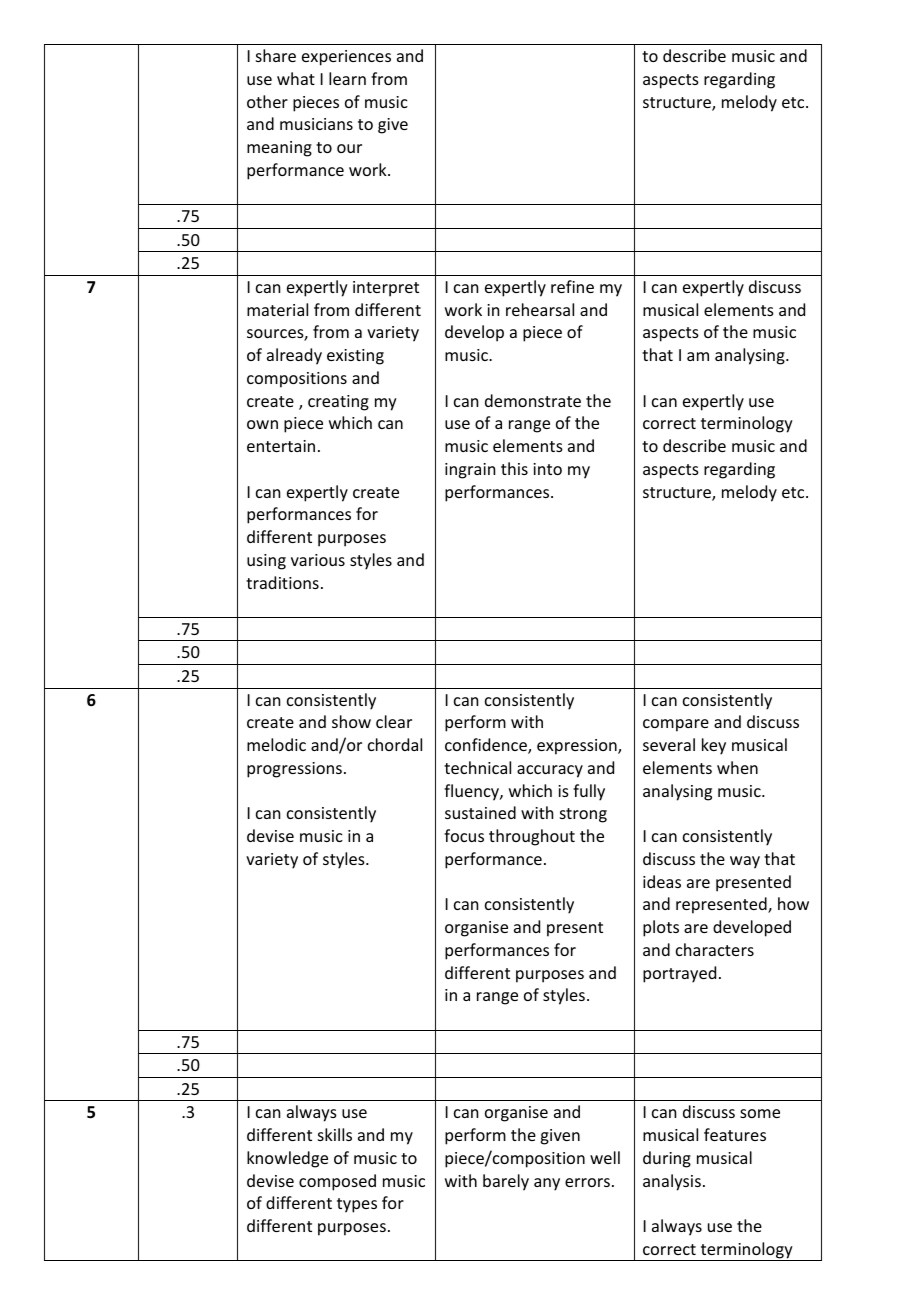 The image size is (924, 1308). I want to click on barely, so click(506, 1182).
